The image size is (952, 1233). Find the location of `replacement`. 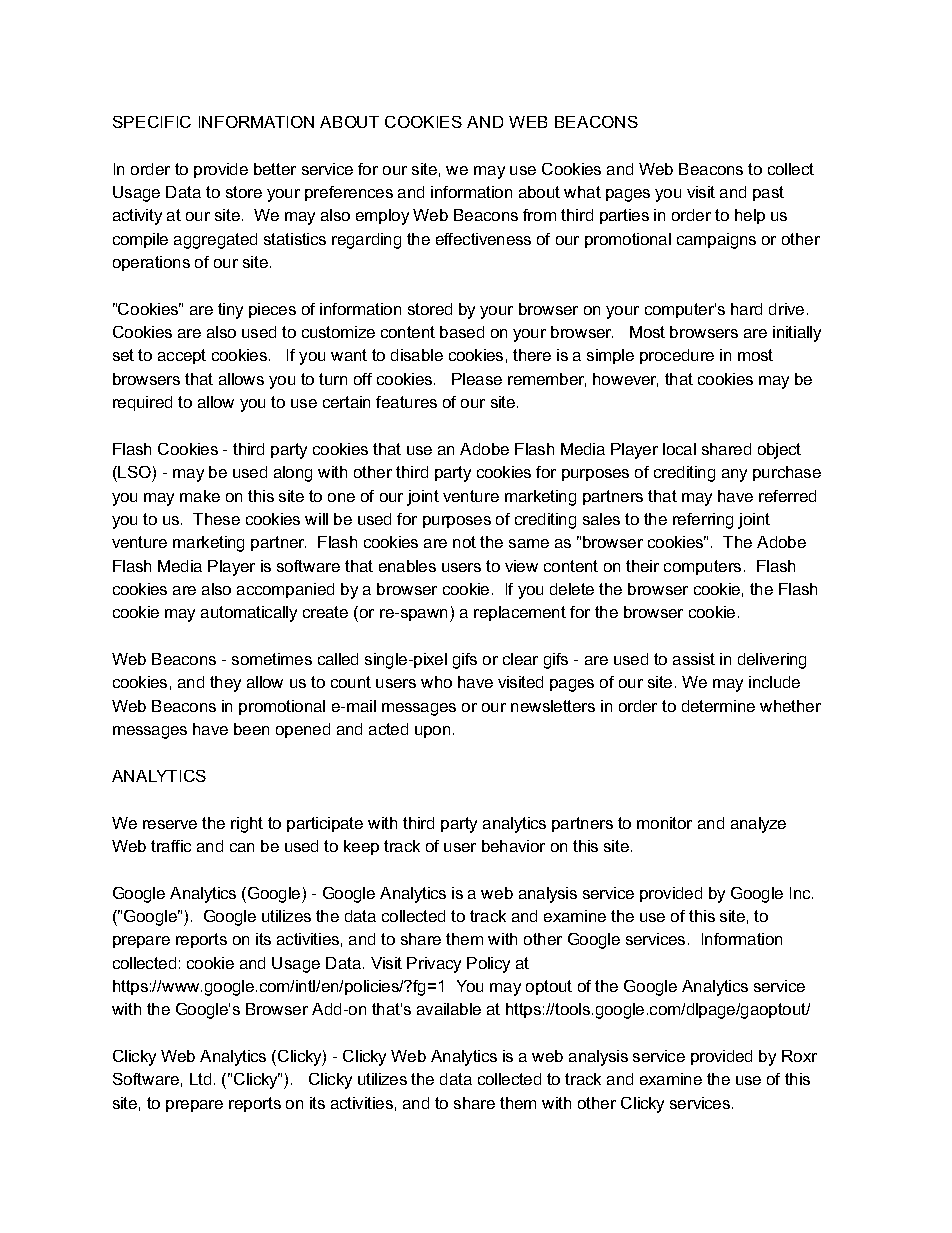

replacement is located at coordinates (520, 613).
